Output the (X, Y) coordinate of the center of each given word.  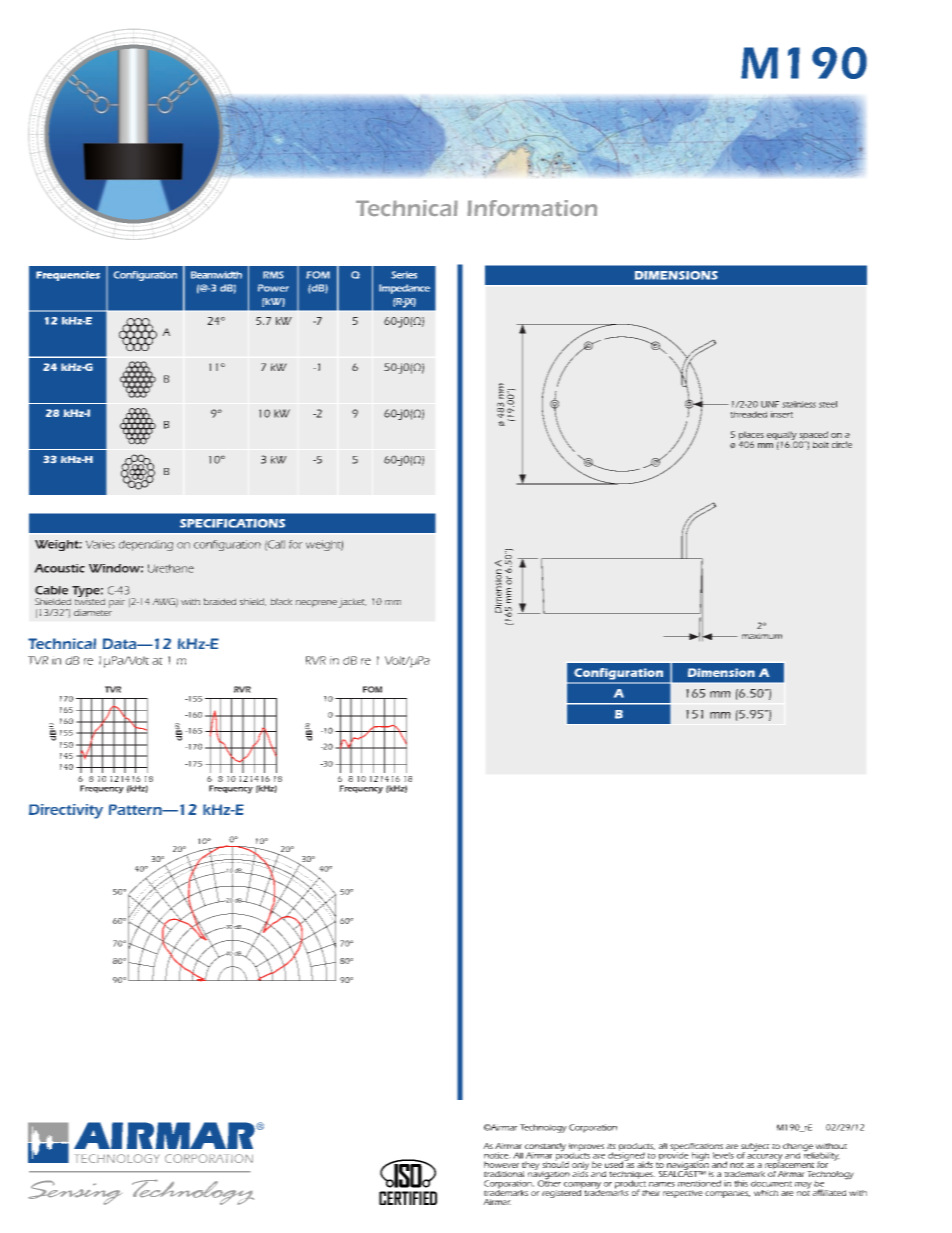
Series (404, 275)
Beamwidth (216, 275)
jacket (352, 603)
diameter (93, 611)
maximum (762, 636)
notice (497, 1155)
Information (532, 208)
